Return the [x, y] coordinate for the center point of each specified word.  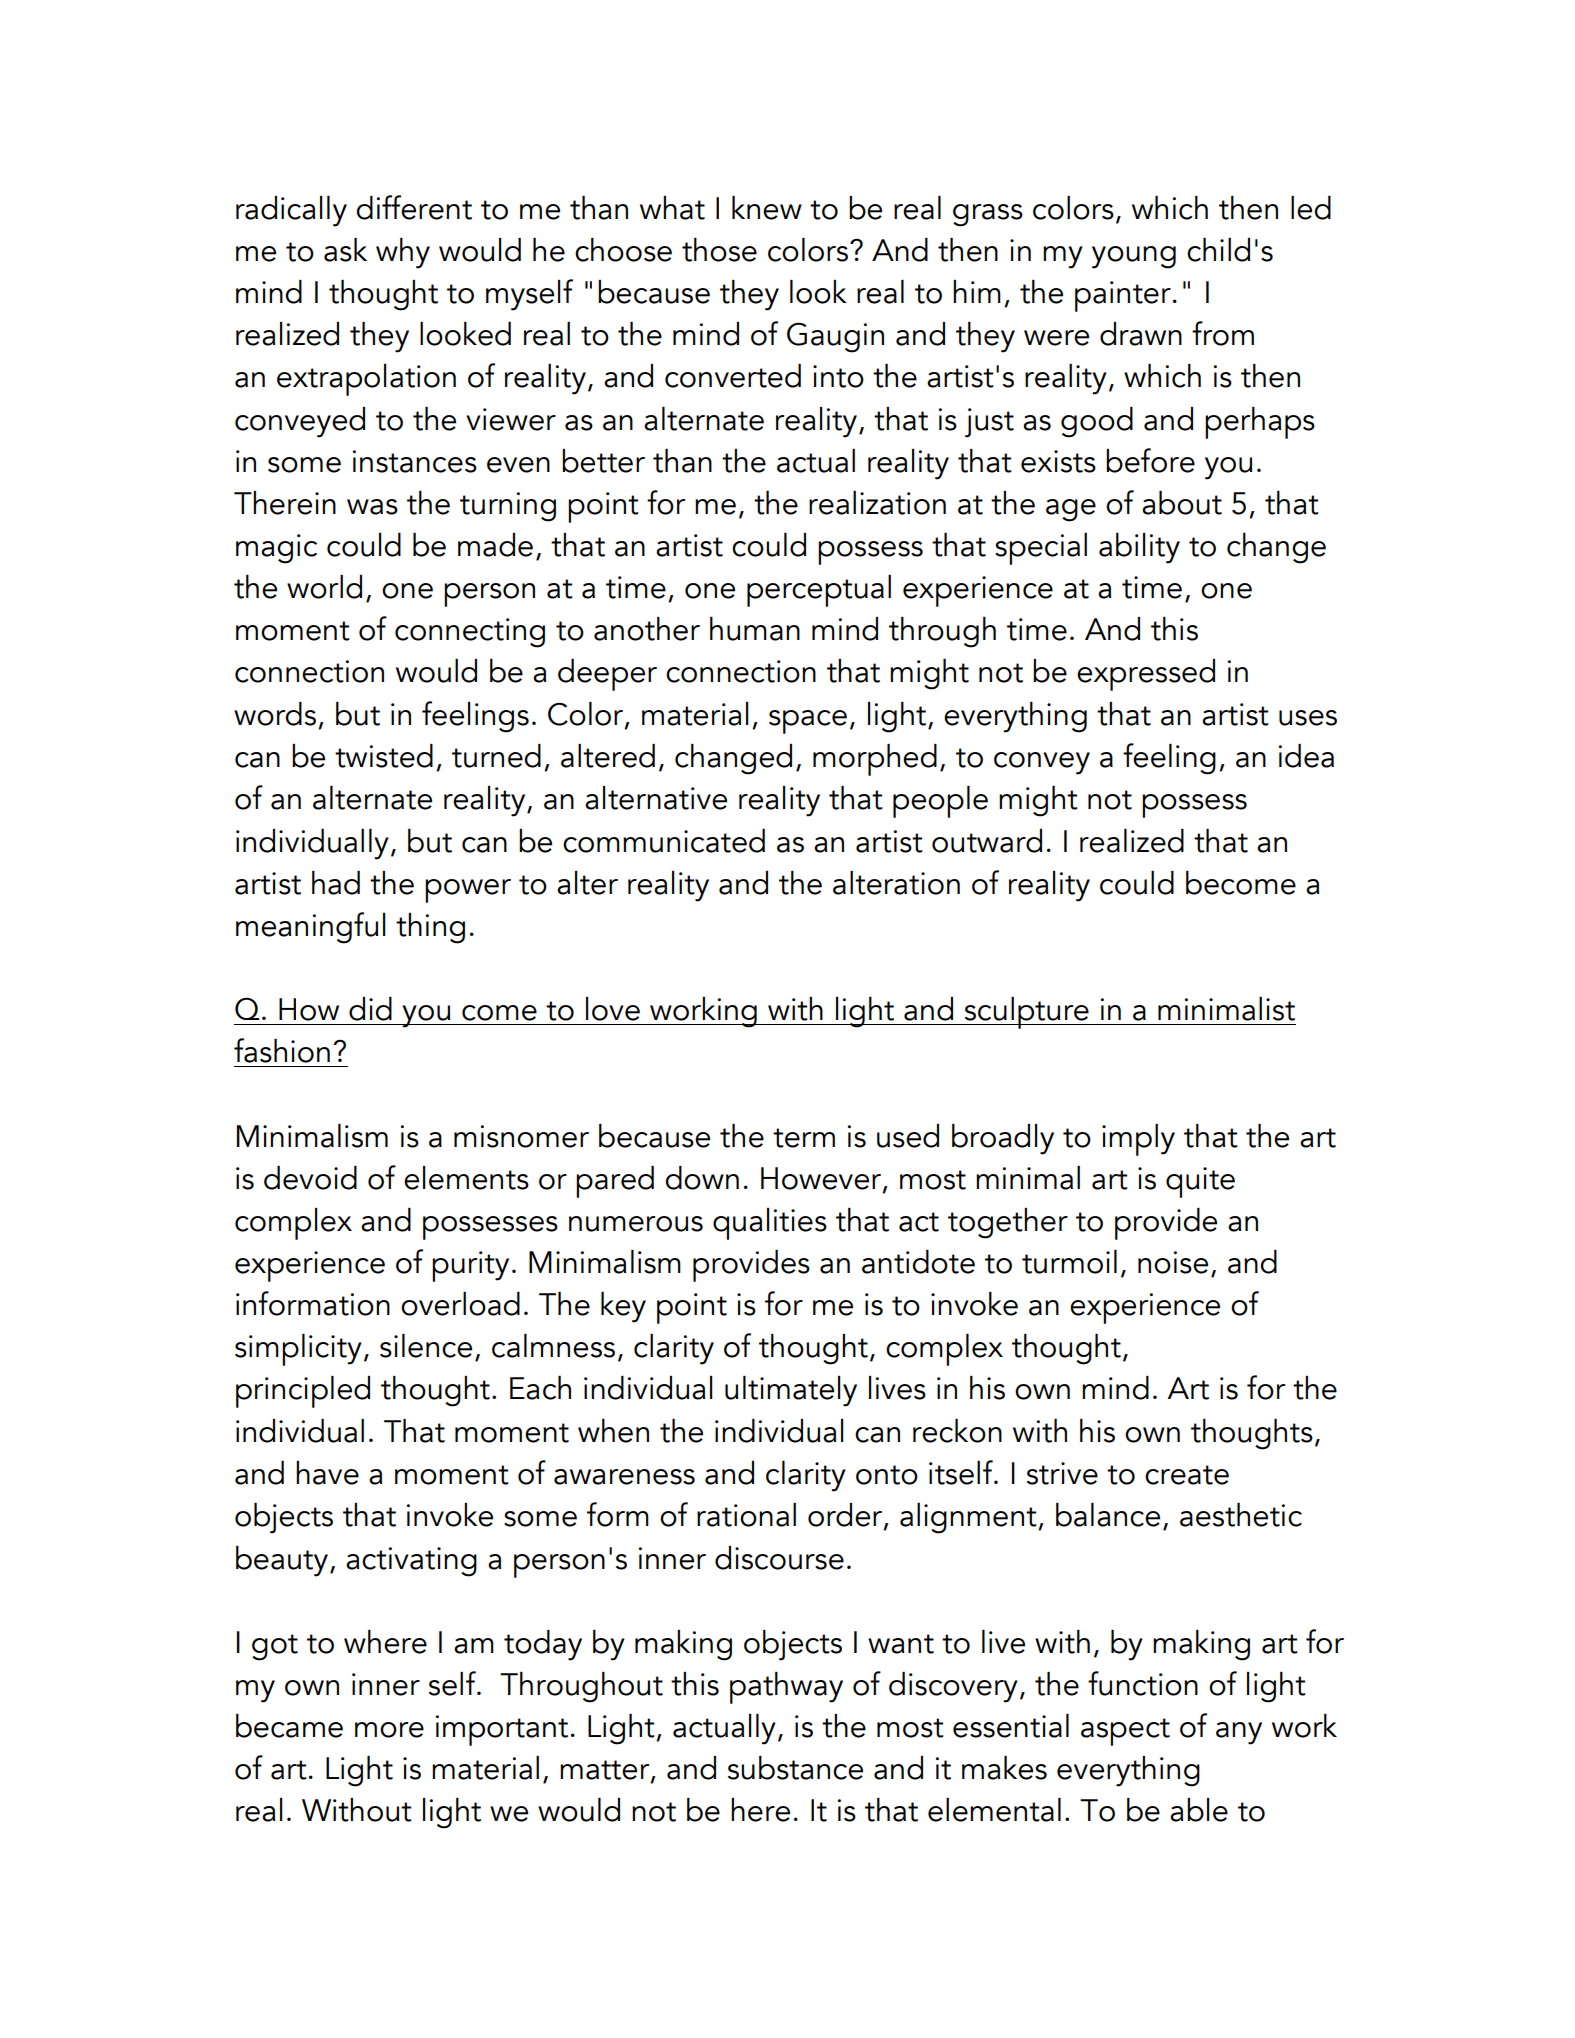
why [403, 253]
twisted [384, 756]
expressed [1146, 675]
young [1134, 257]
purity [470, 1266]
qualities [770, 1224]
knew [767, 208]
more [389, 1730]
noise [1173, 1262]
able [1199, 1810]
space [808, 722]
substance [795, 1768]
